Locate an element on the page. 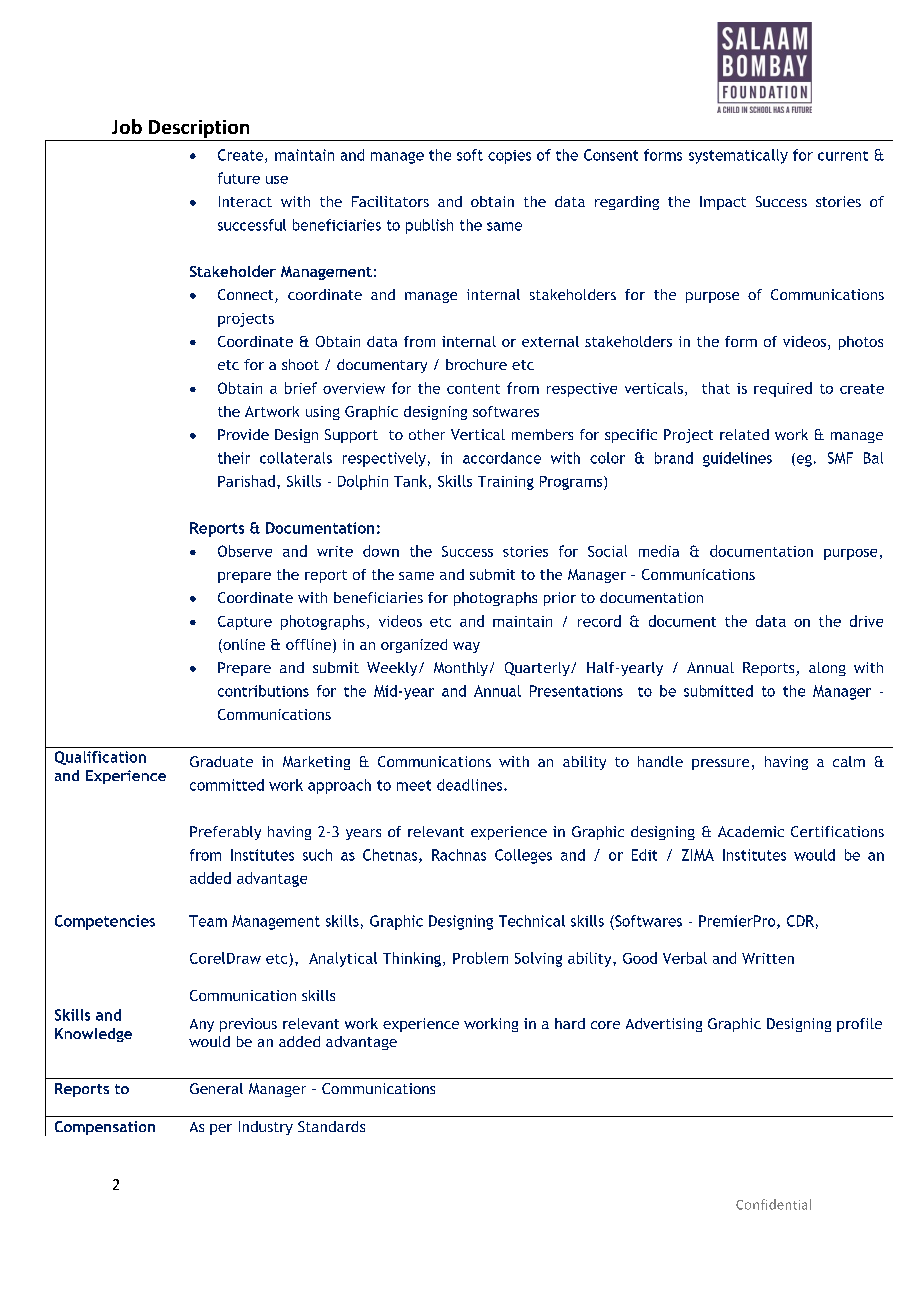 This page has height=1308, width=924. Confidential is located at coordinates (773, 1204).
